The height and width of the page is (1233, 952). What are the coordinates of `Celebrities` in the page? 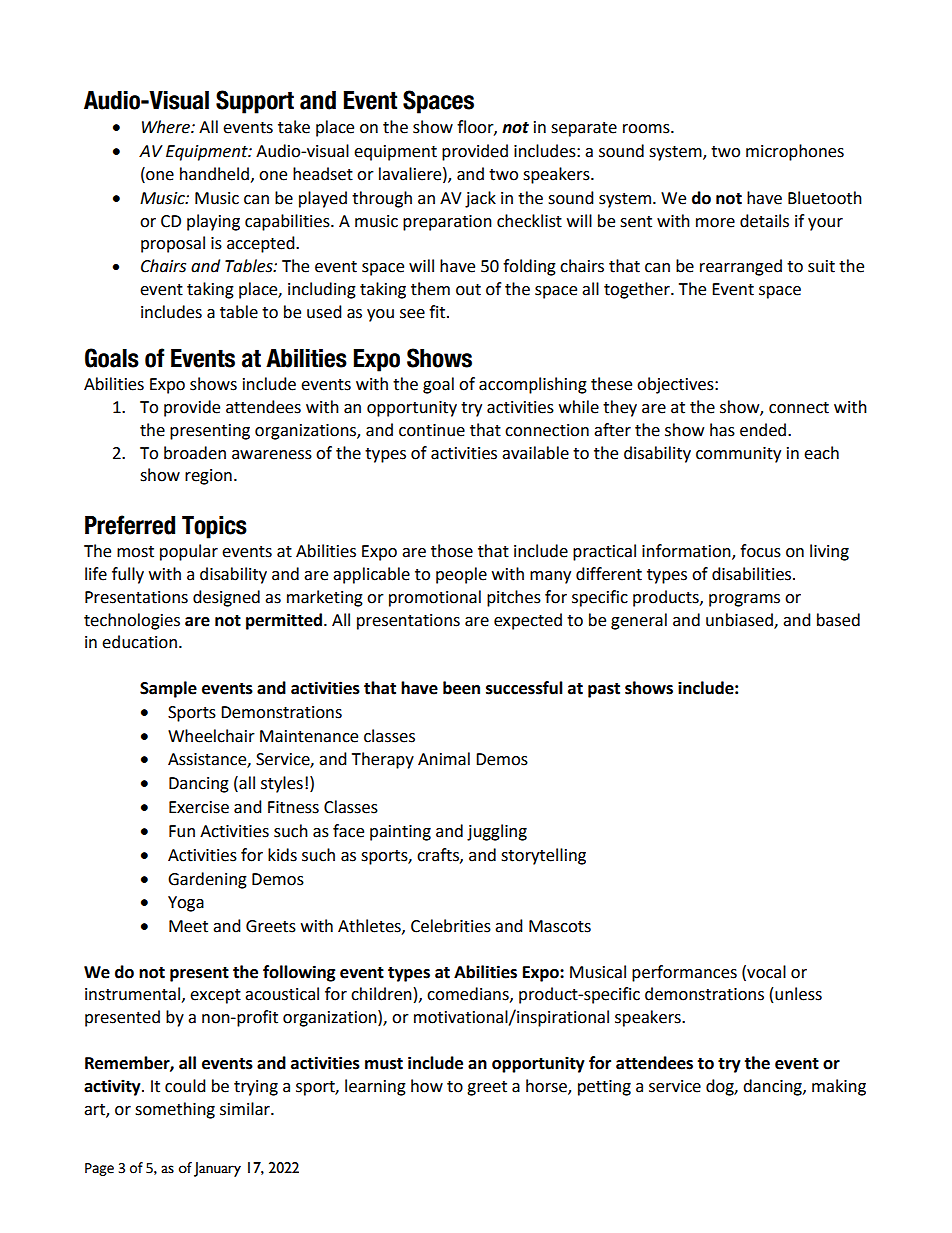 It's located at (451, 926).
